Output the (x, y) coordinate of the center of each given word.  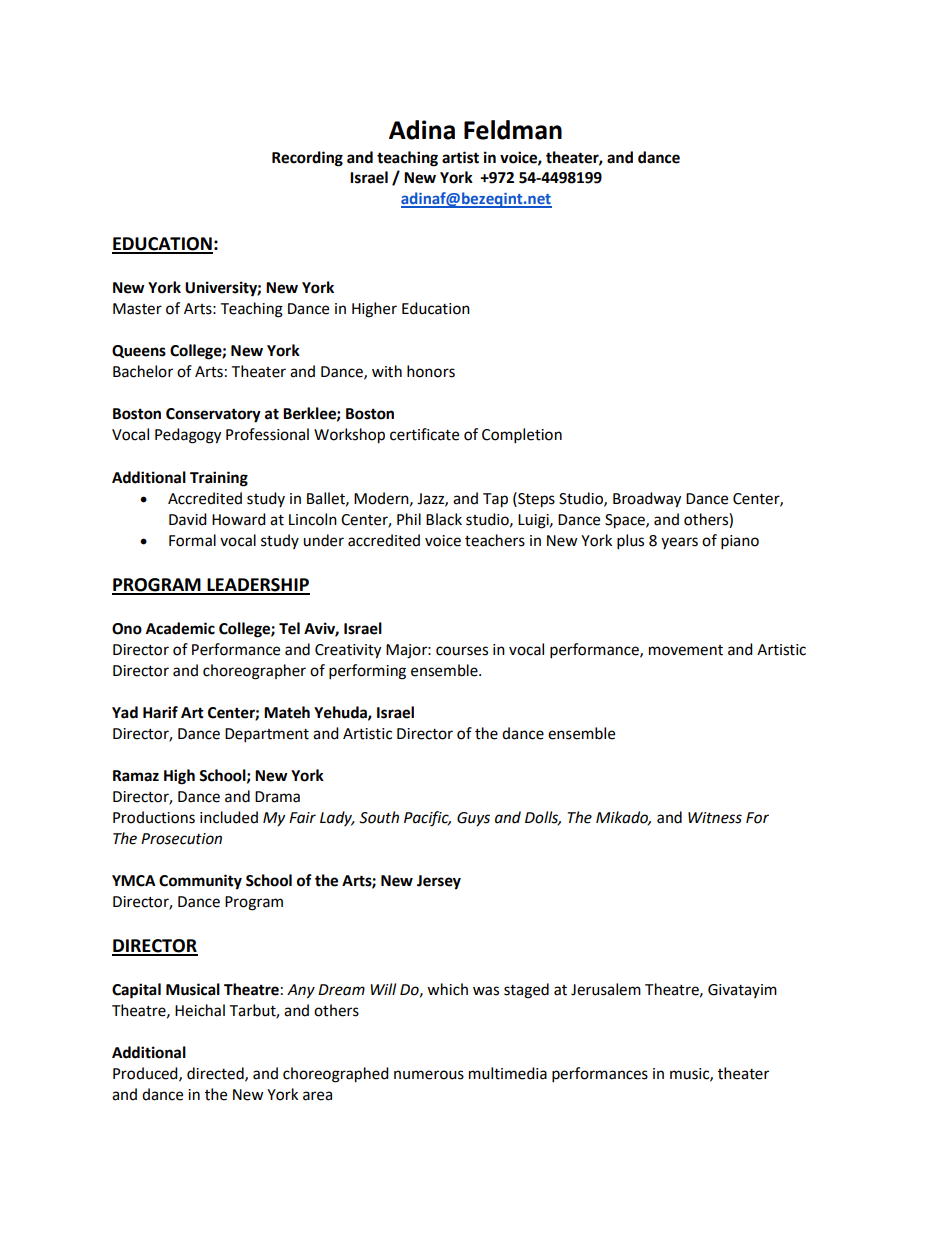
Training (219, 479)
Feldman (513, 130)
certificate (424, 434)
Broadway (647, 500)
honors (431, 371)
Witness (715, 818)
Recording (307, 159)
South (379, 817)
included (229, 817)
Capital (136, 991)
